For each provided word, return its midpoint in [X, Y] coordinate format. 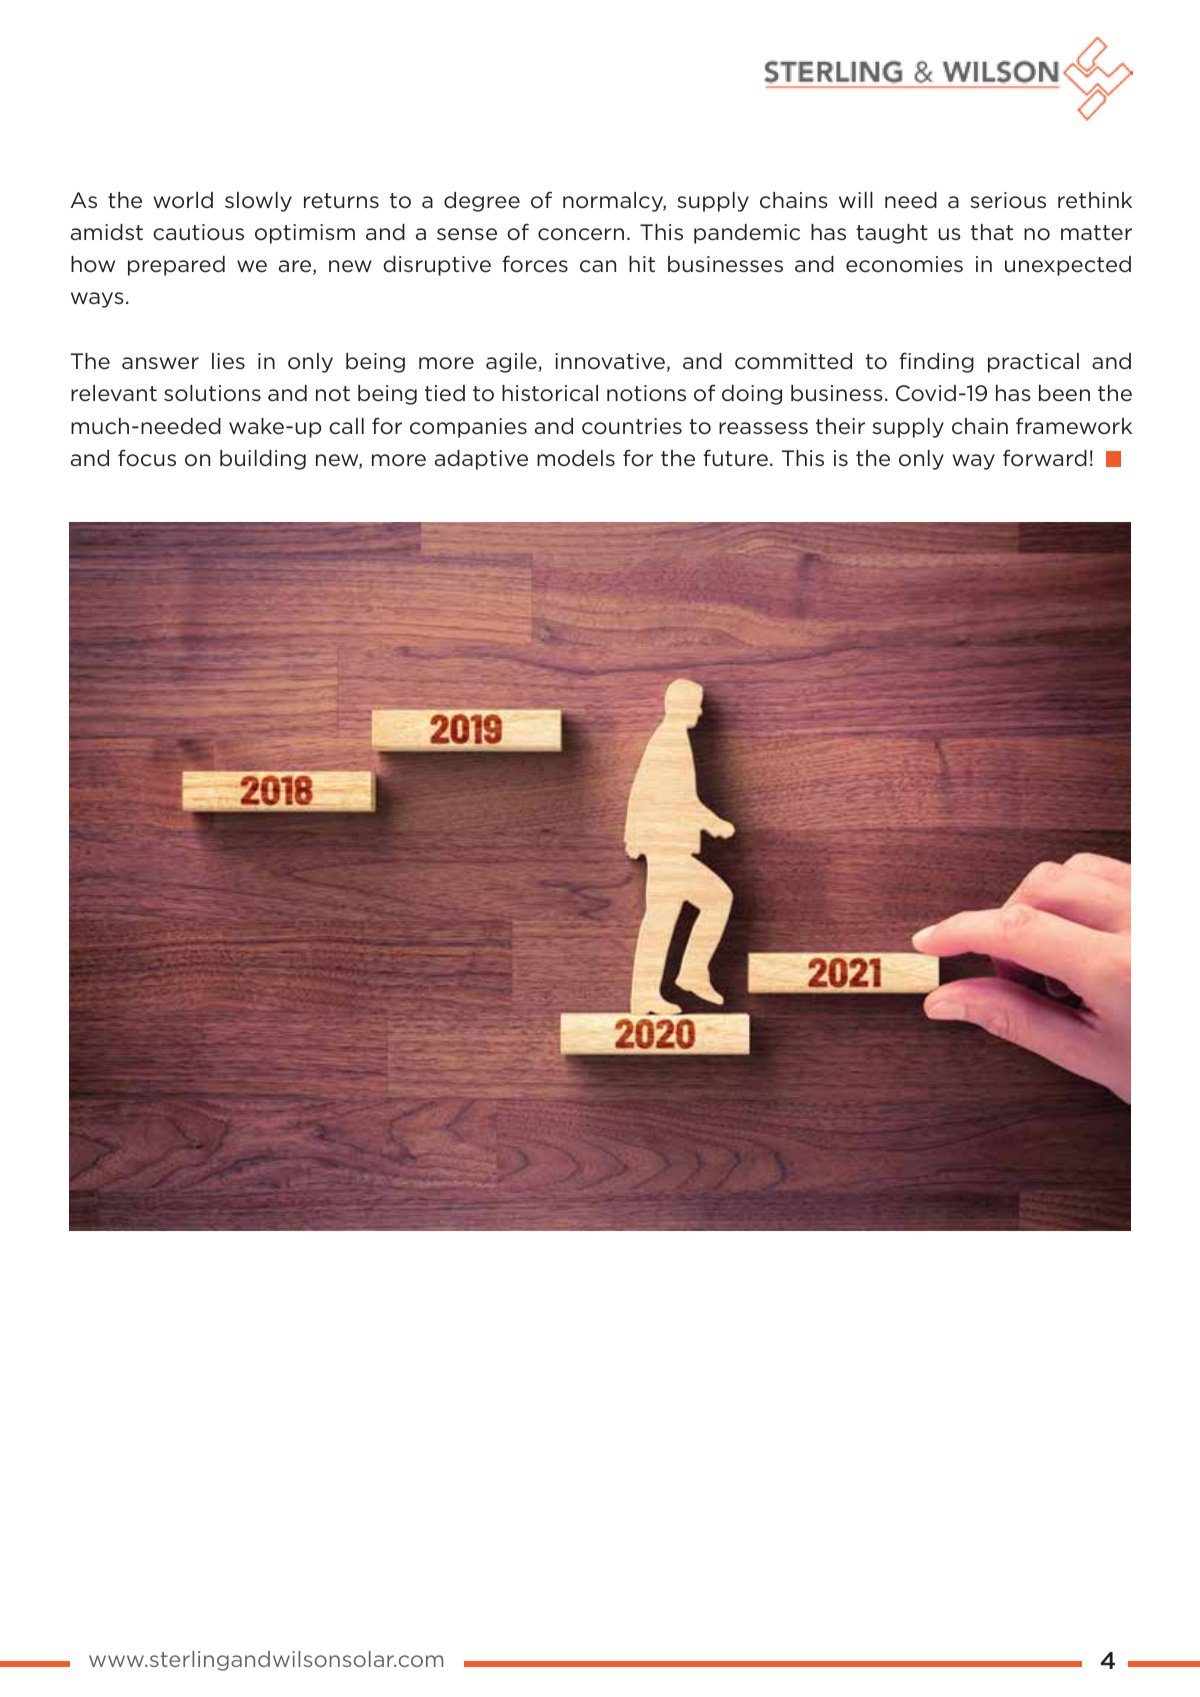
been [1064, 393]
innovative [610, 361]
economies [904, 264]
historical [550, 393]
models [576, 458]
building [263, 460]
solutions [212, 393]
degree [482, 202]
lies [228, 361]
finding [936, 363]
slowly [258, 202]
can [598, 266]
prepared [176, 266]
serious [1008, 200]
